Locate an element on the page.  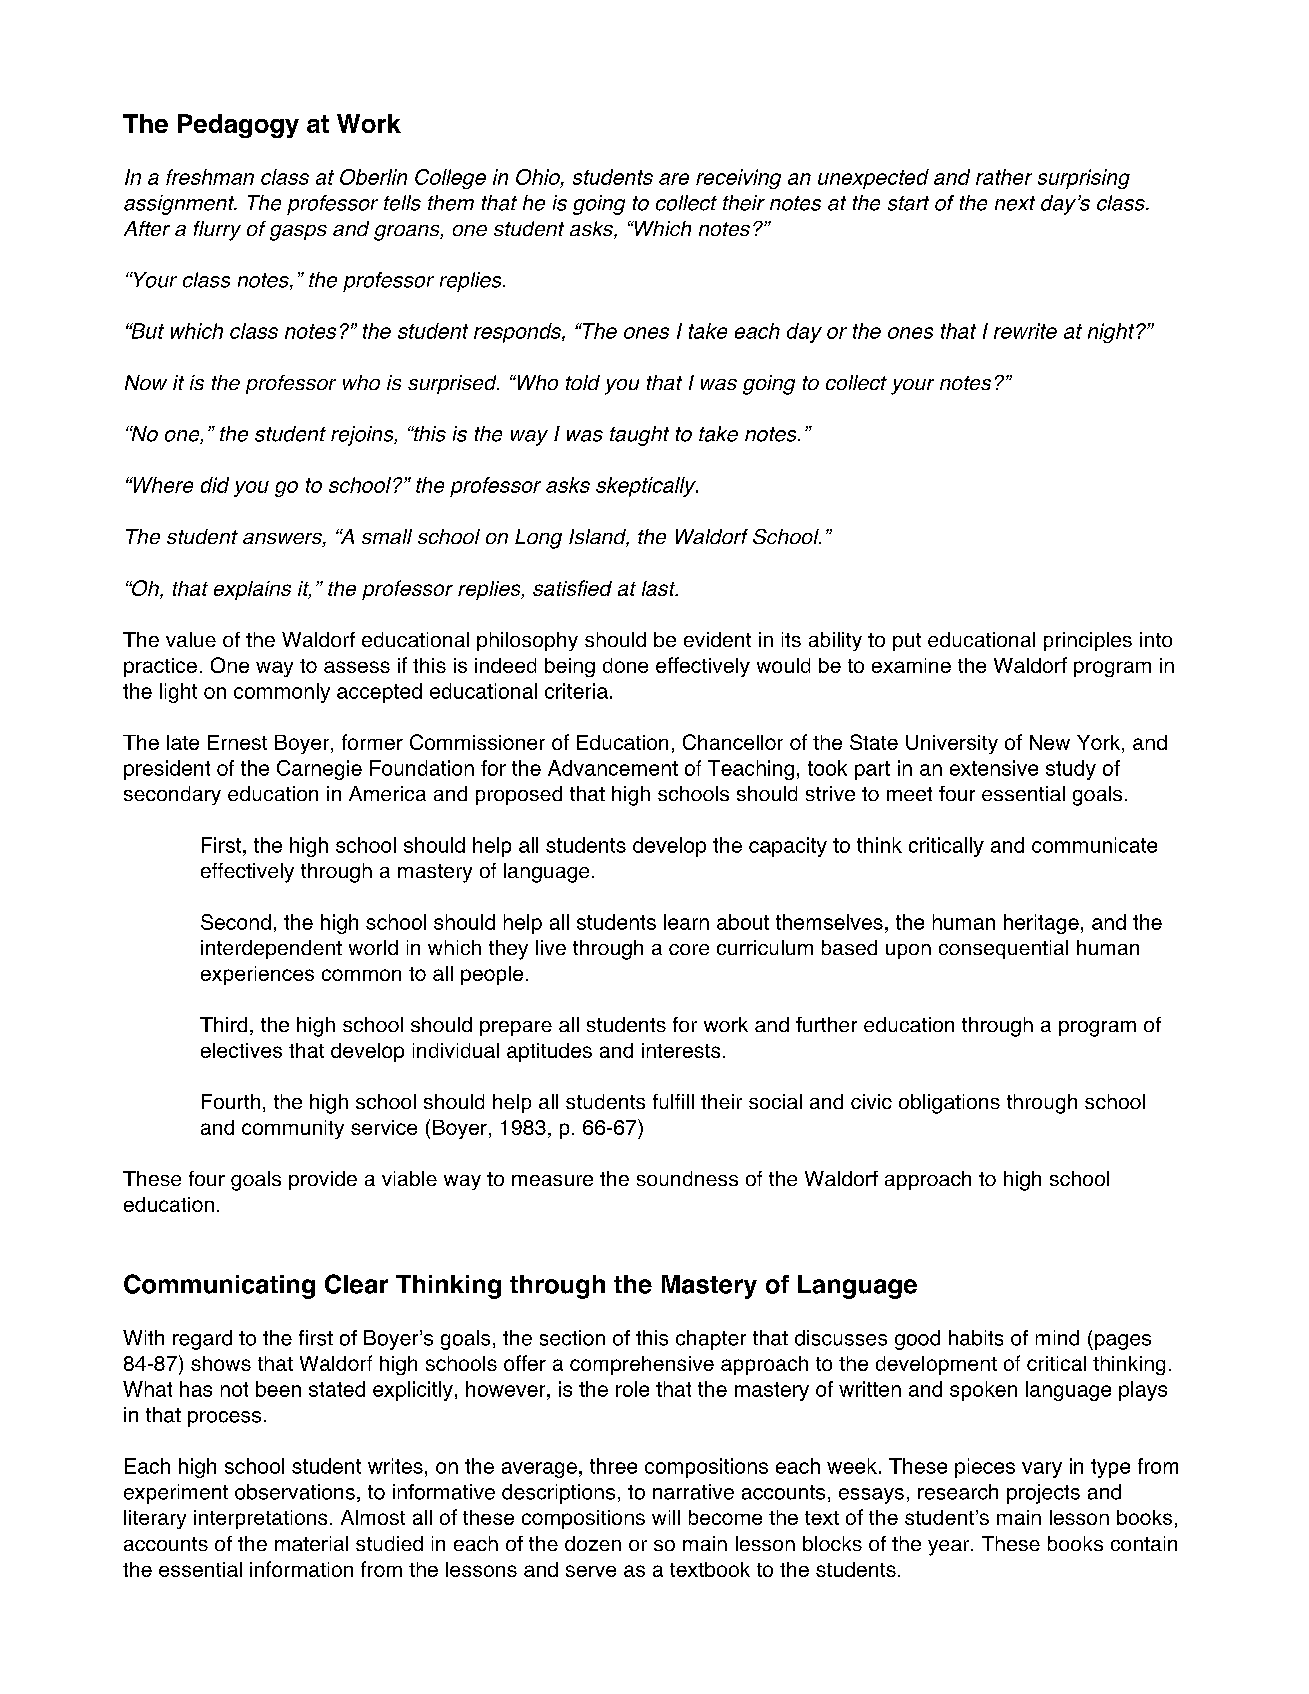
communicate is located at coordinates (1094, 845).
